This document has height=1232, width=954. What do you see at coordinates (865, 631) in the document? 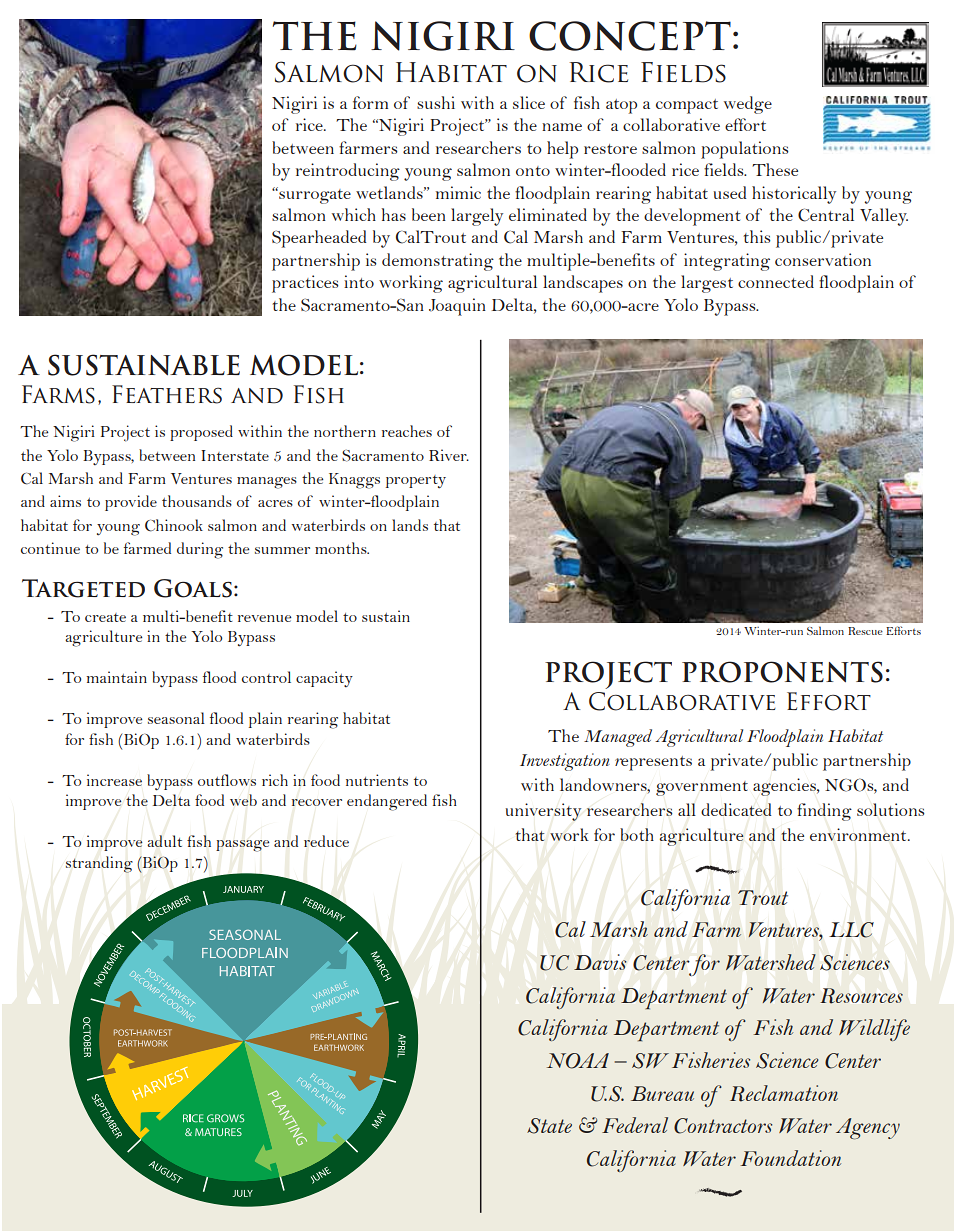
I see `Rescue` at bounding box center [865, 631].
